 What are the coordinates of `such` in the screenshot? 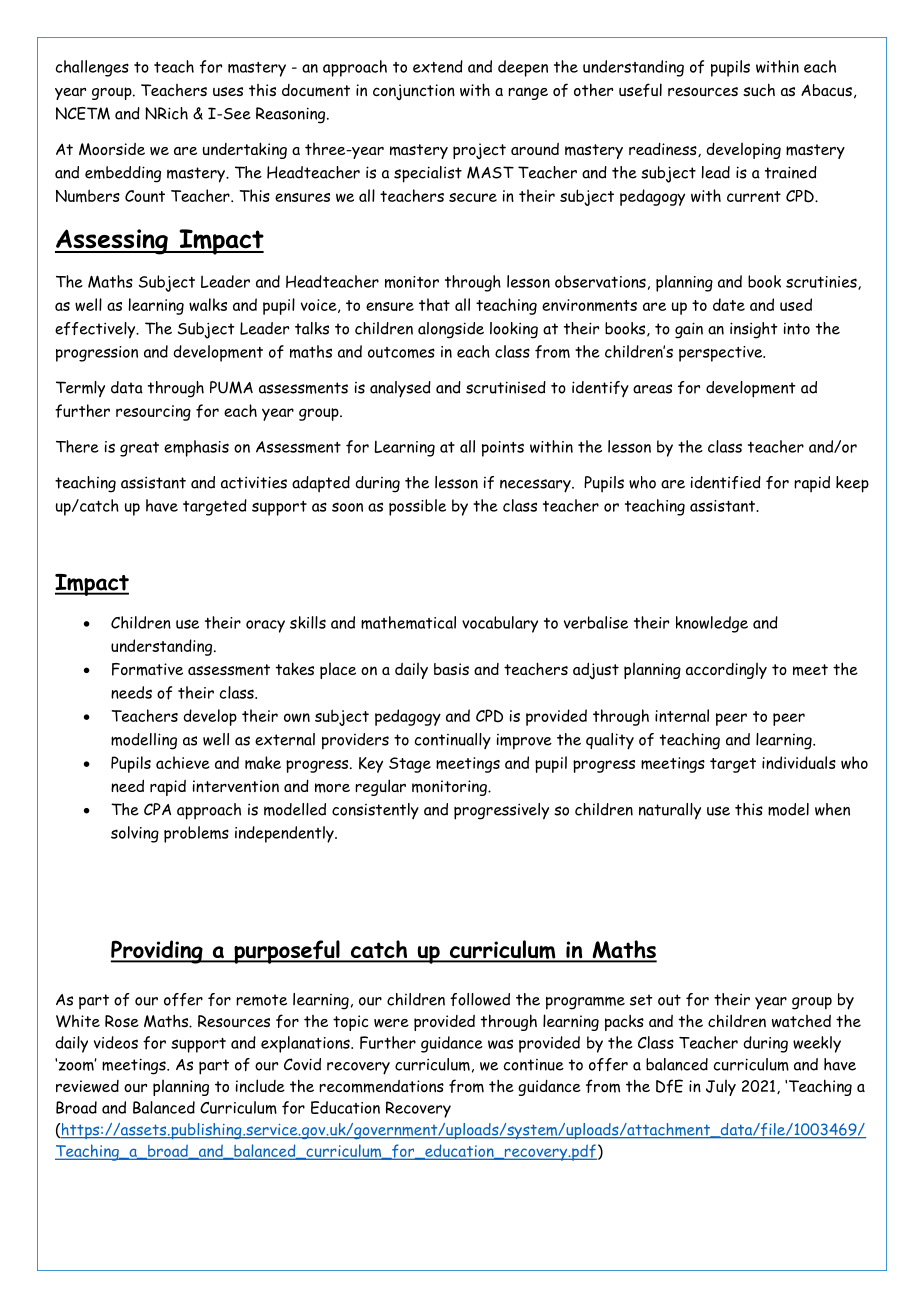 It's located at (759, 90).
